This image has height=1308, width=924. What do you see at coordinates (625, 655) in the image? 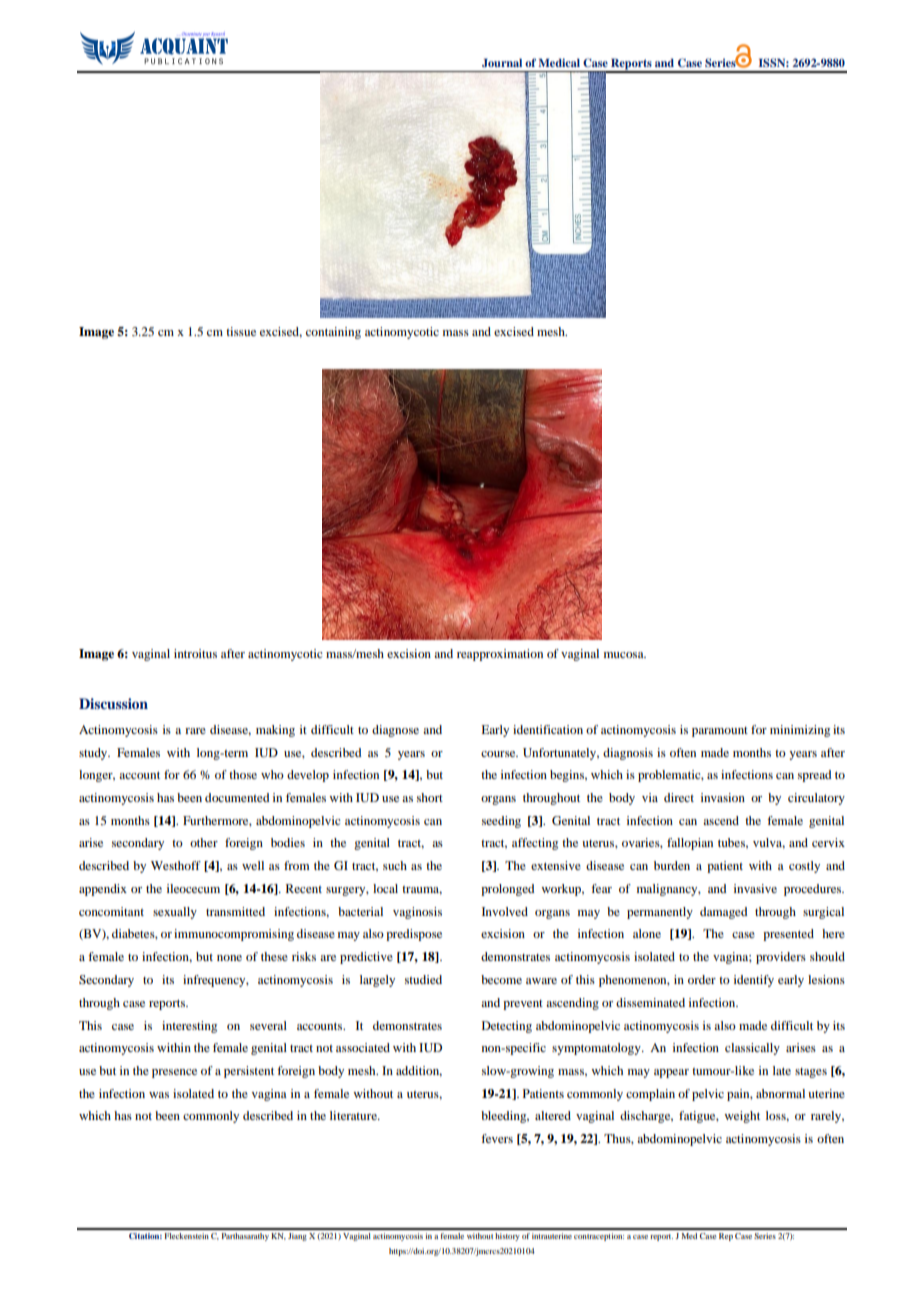
I see `mucosa` at bounding box center [625, 655].
